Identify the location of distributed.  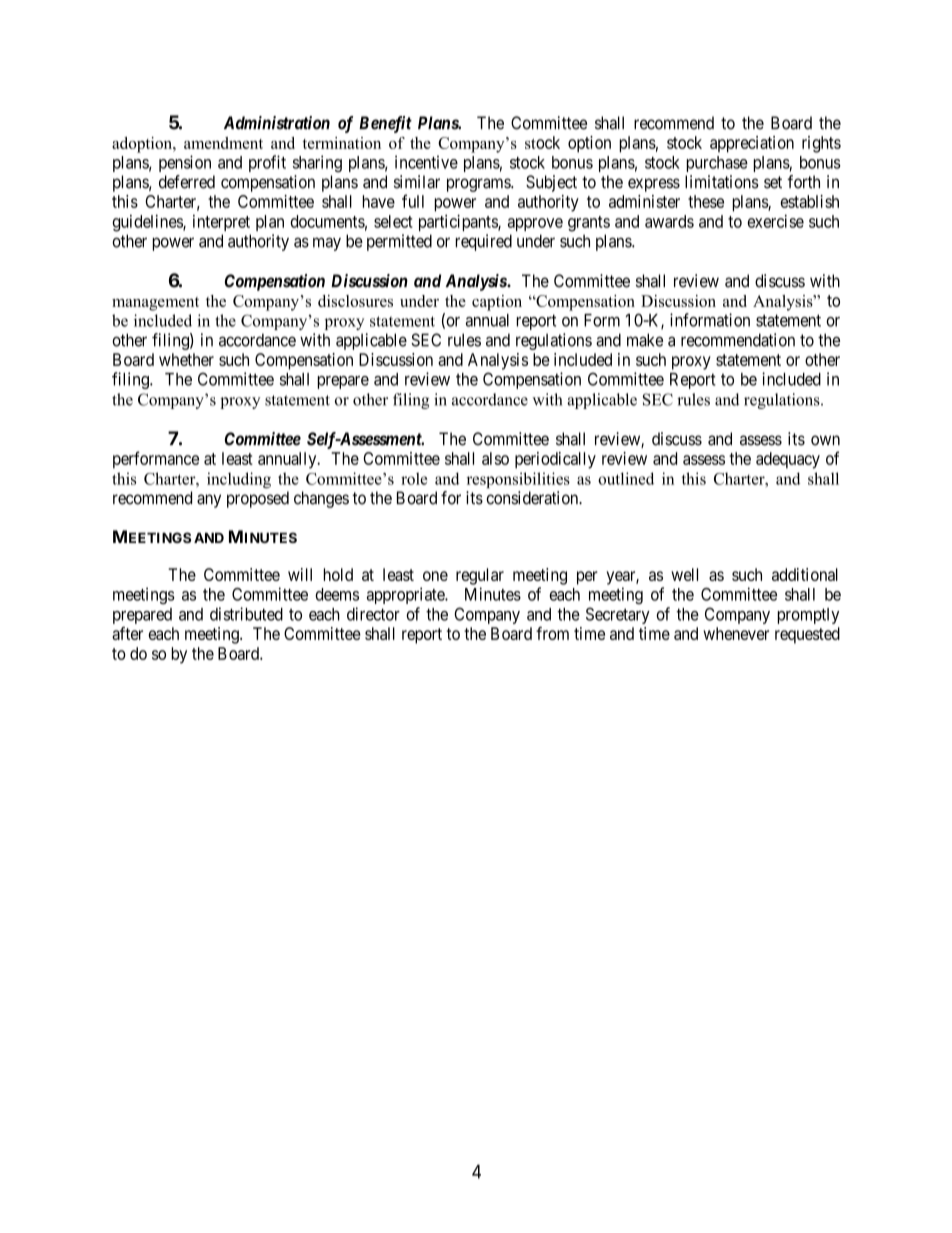
(246, 614).
